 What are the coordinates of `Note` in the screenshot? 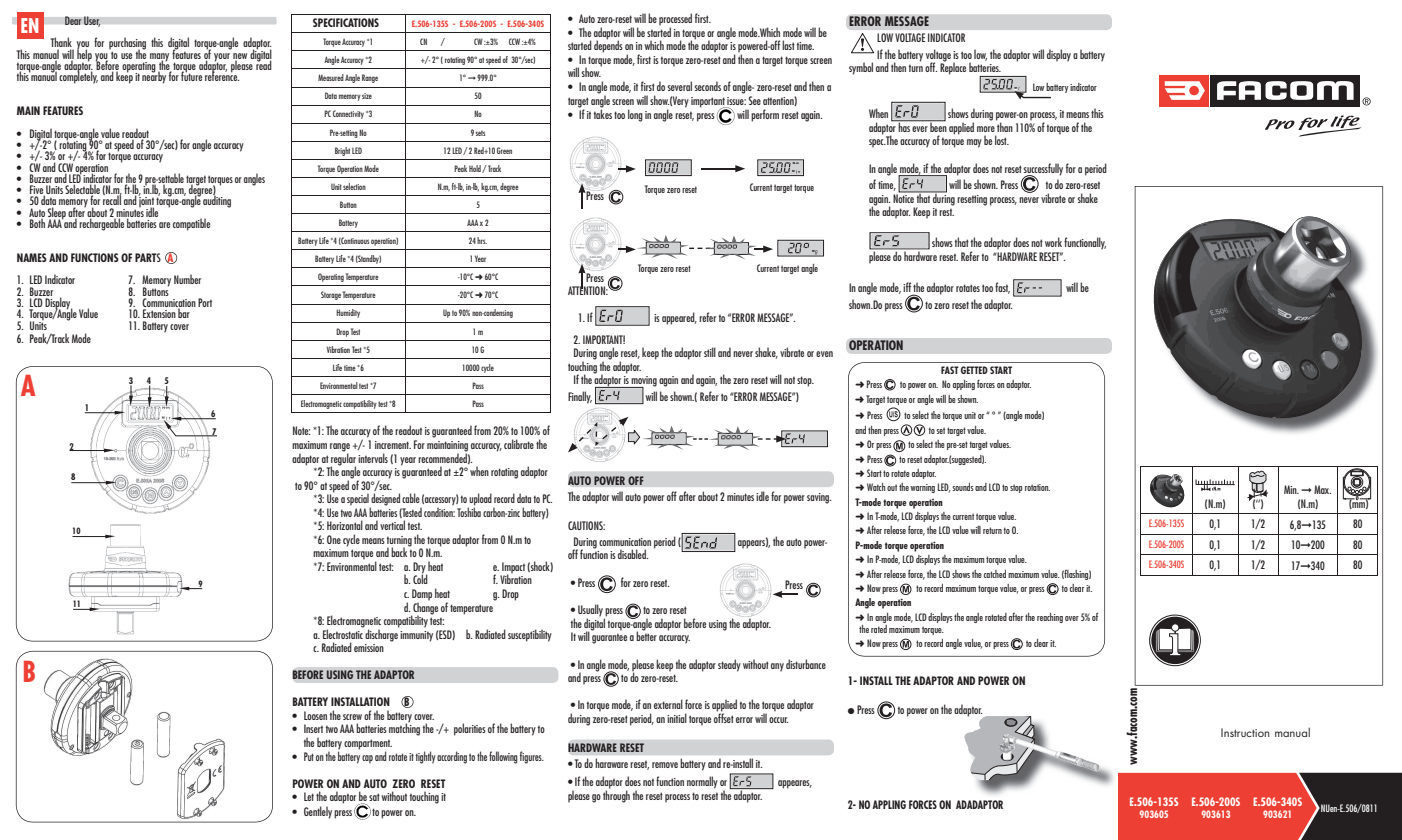 It's located at (301, 430).
